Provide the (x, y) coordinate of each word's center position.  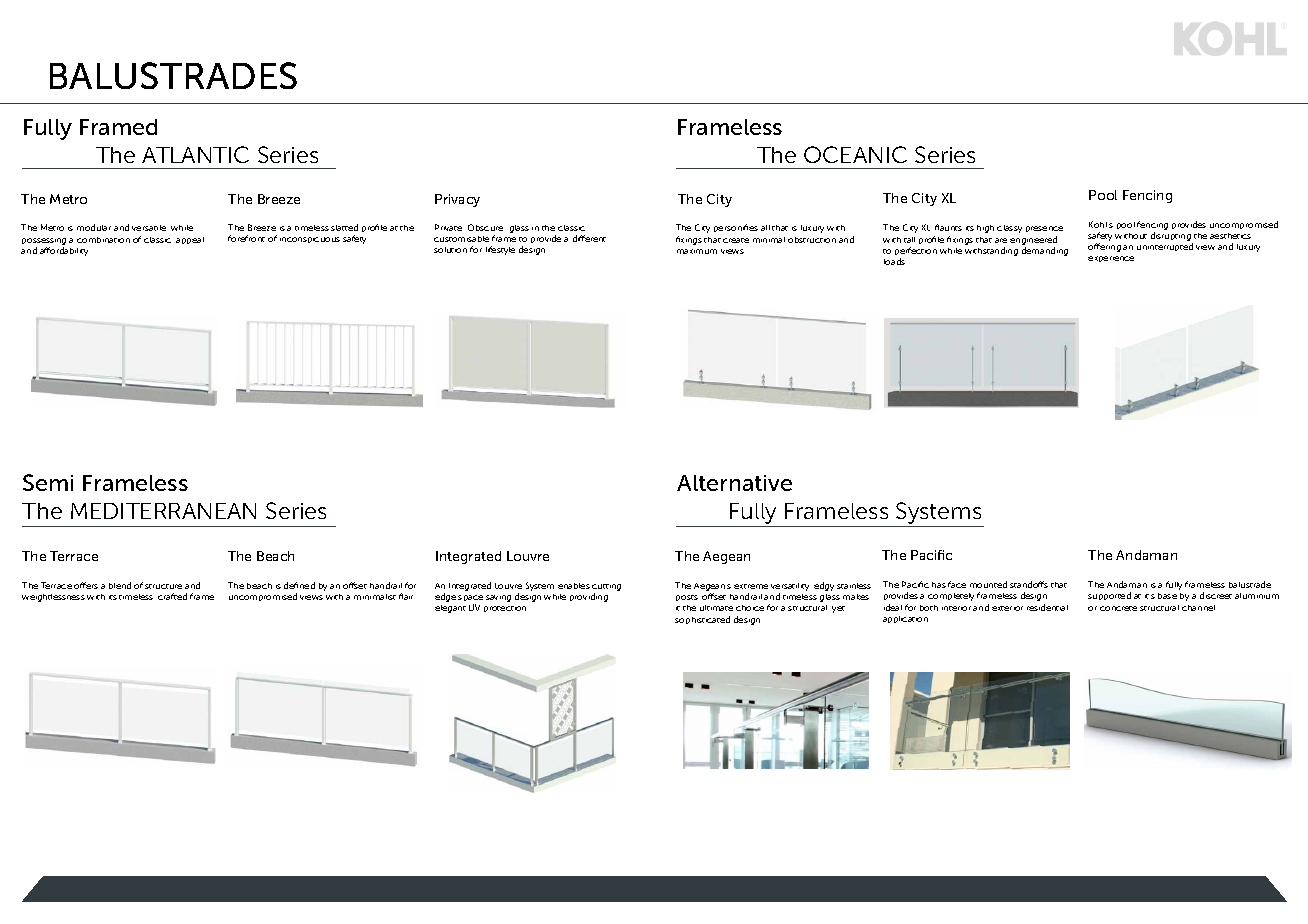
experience (1111, 259)
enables (574, 586)
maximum (697, 251)
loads (894, 261)
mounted (988, 584)
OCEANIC (855, 154)
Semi (48, 482)
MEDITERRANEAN (163, 511)
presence (1044, 229)
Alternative (734, 483)
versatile (149, 228)
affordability (64, 251)
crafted (172, 596)
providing (589, 597)
